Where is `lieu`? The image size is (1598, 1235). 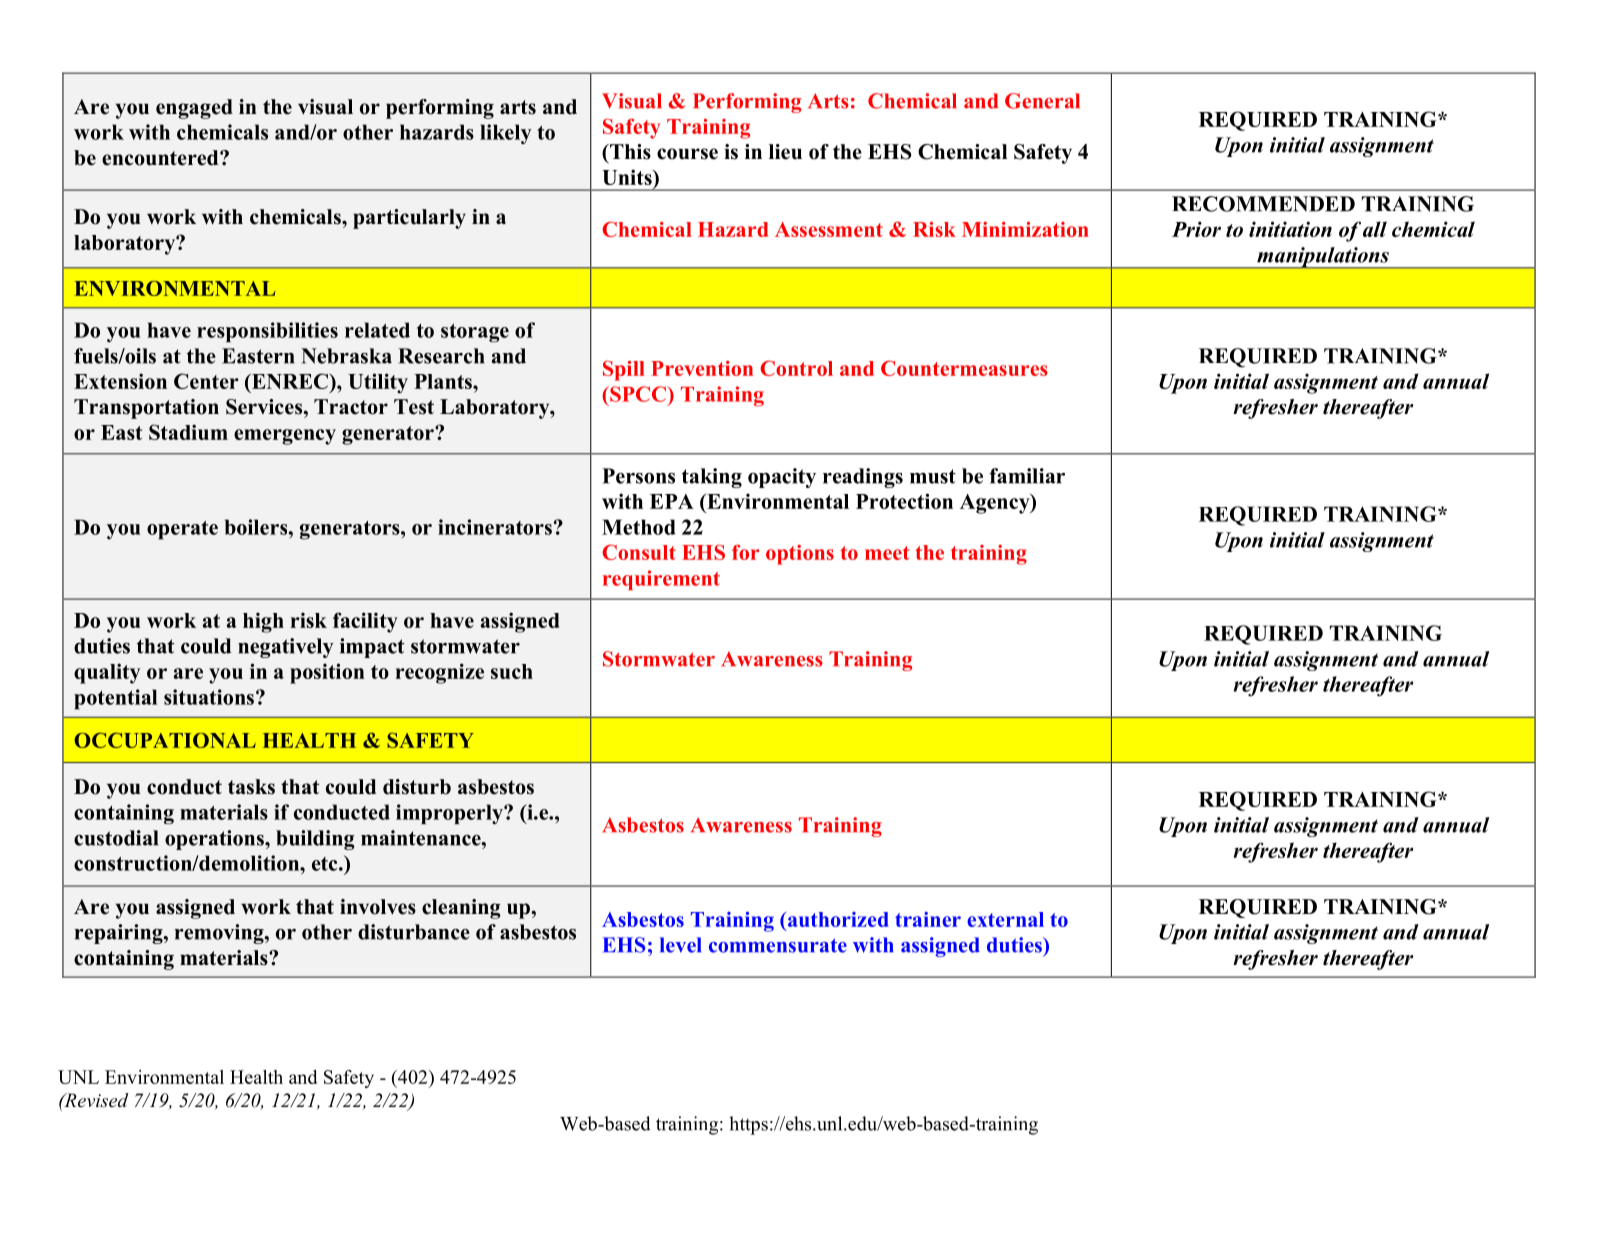 lieu is located at coordinates (785, 152).
